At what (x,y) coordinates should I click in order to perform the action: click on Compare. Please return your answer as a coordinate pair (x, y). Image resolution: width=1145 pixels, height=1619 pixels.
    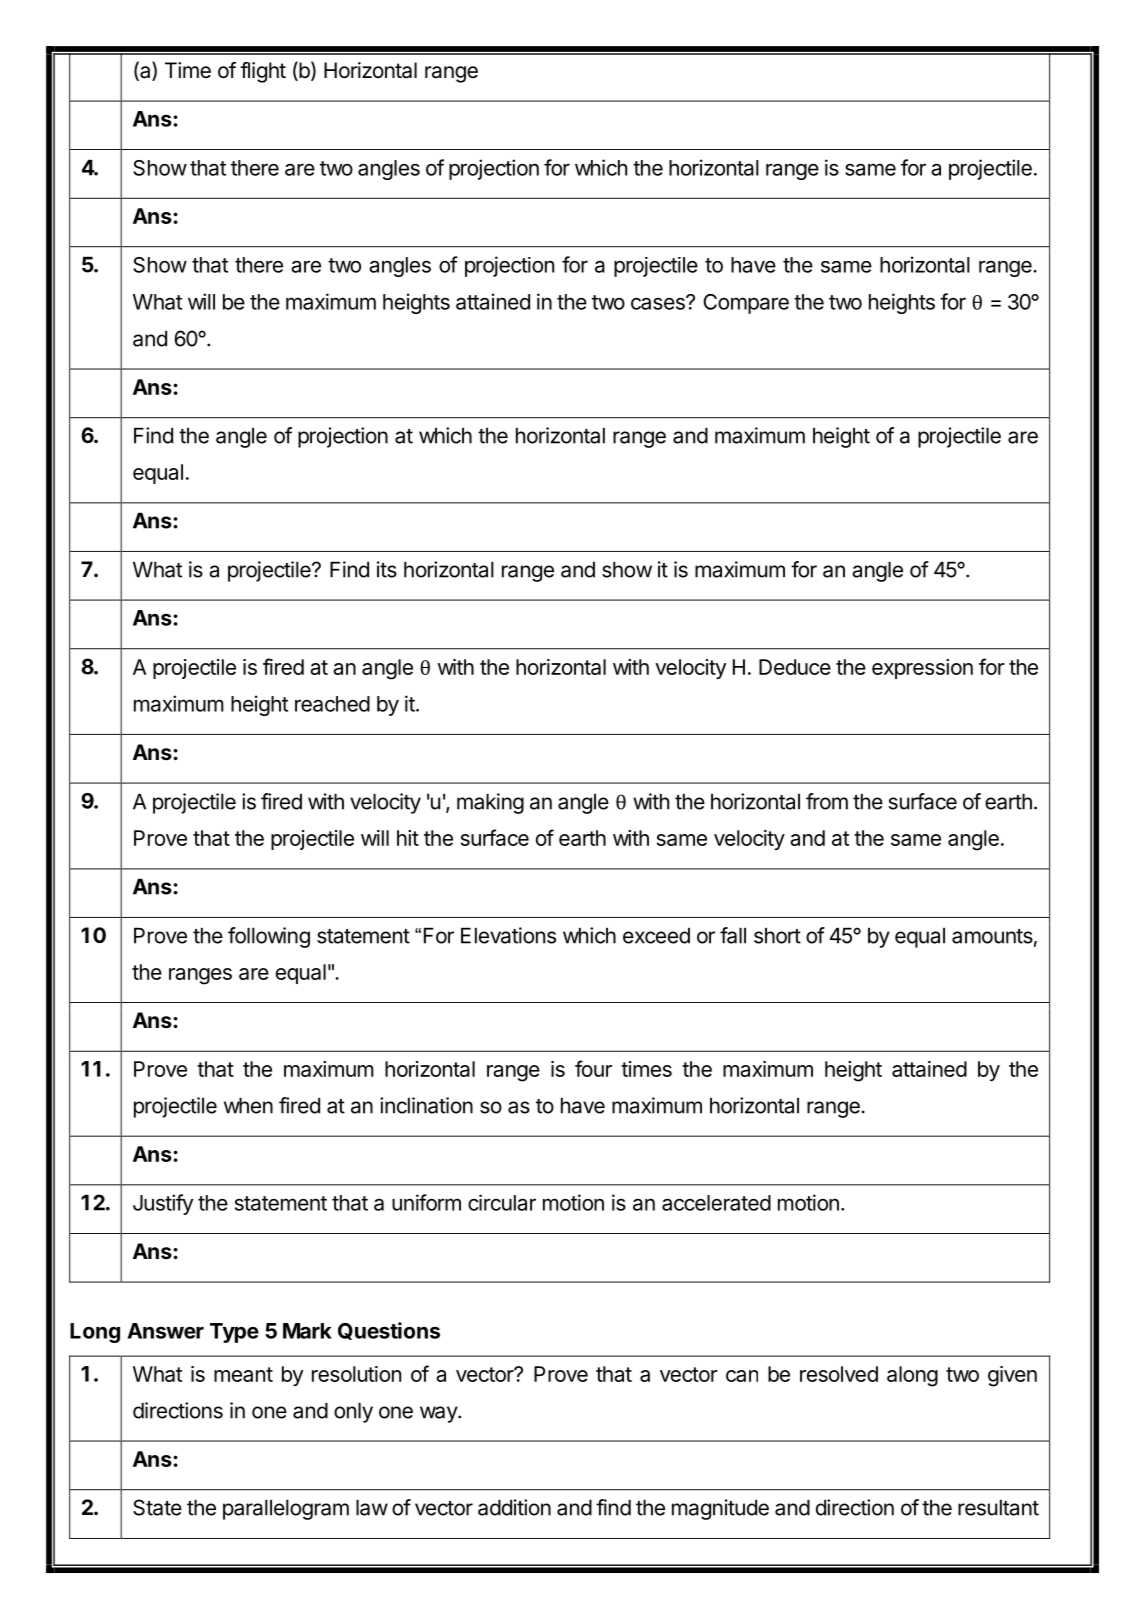
    Looking at the image, I should click on (746, 304).
